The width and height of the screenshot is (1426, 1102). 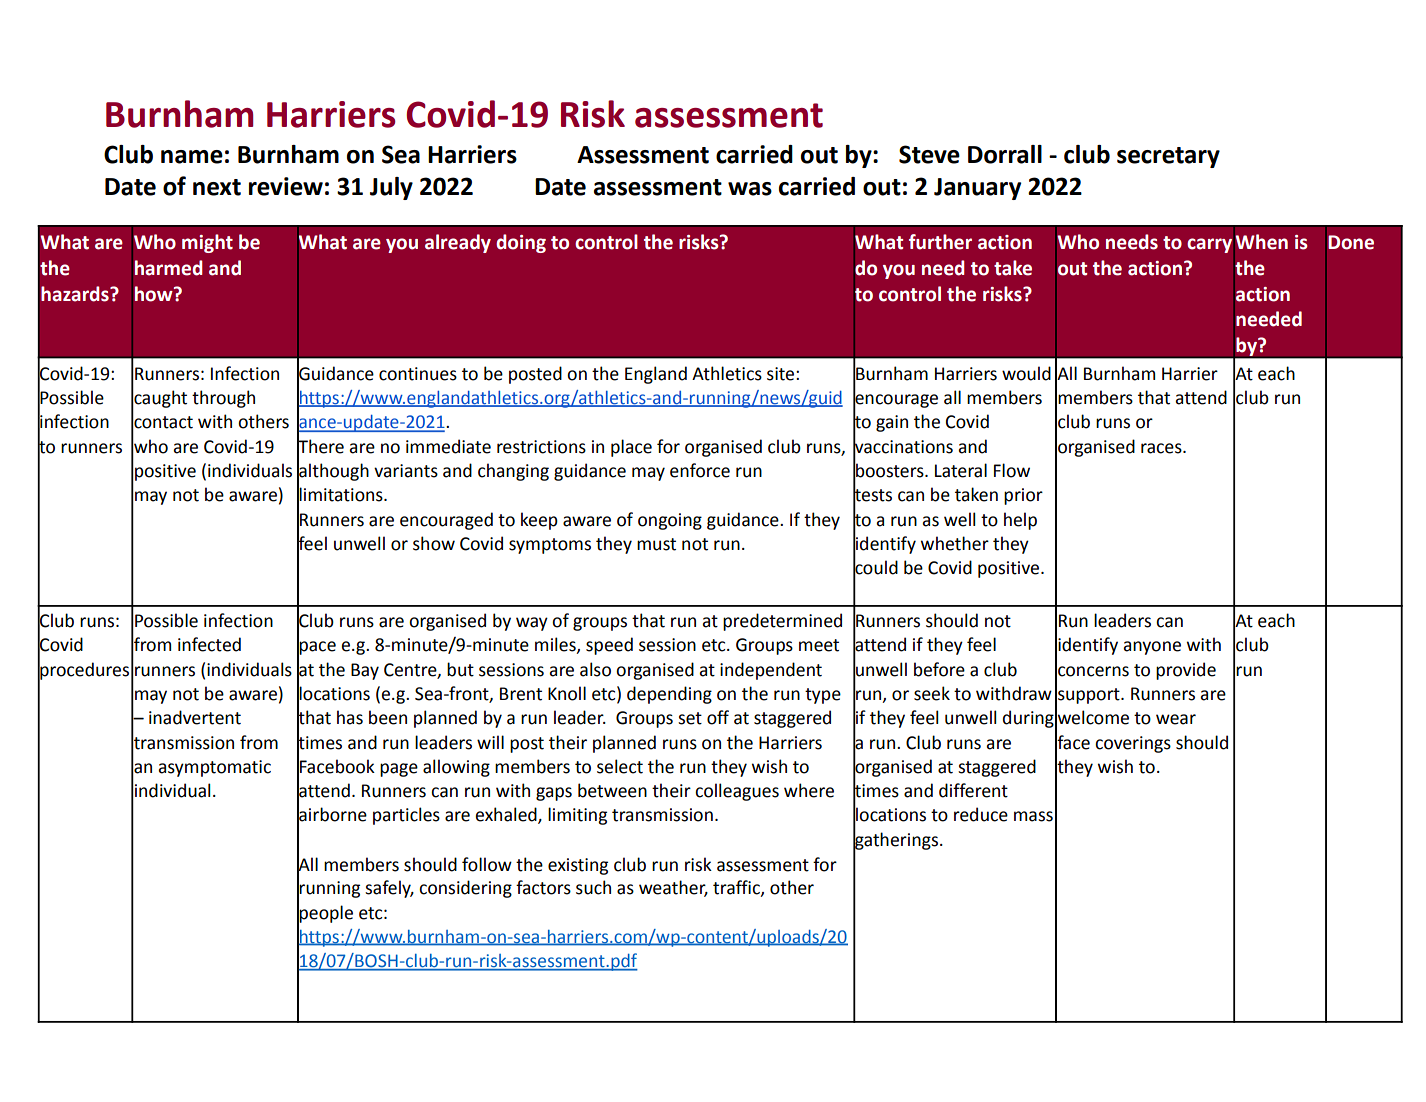 I want to click on next, so click(x=217, y=187).
